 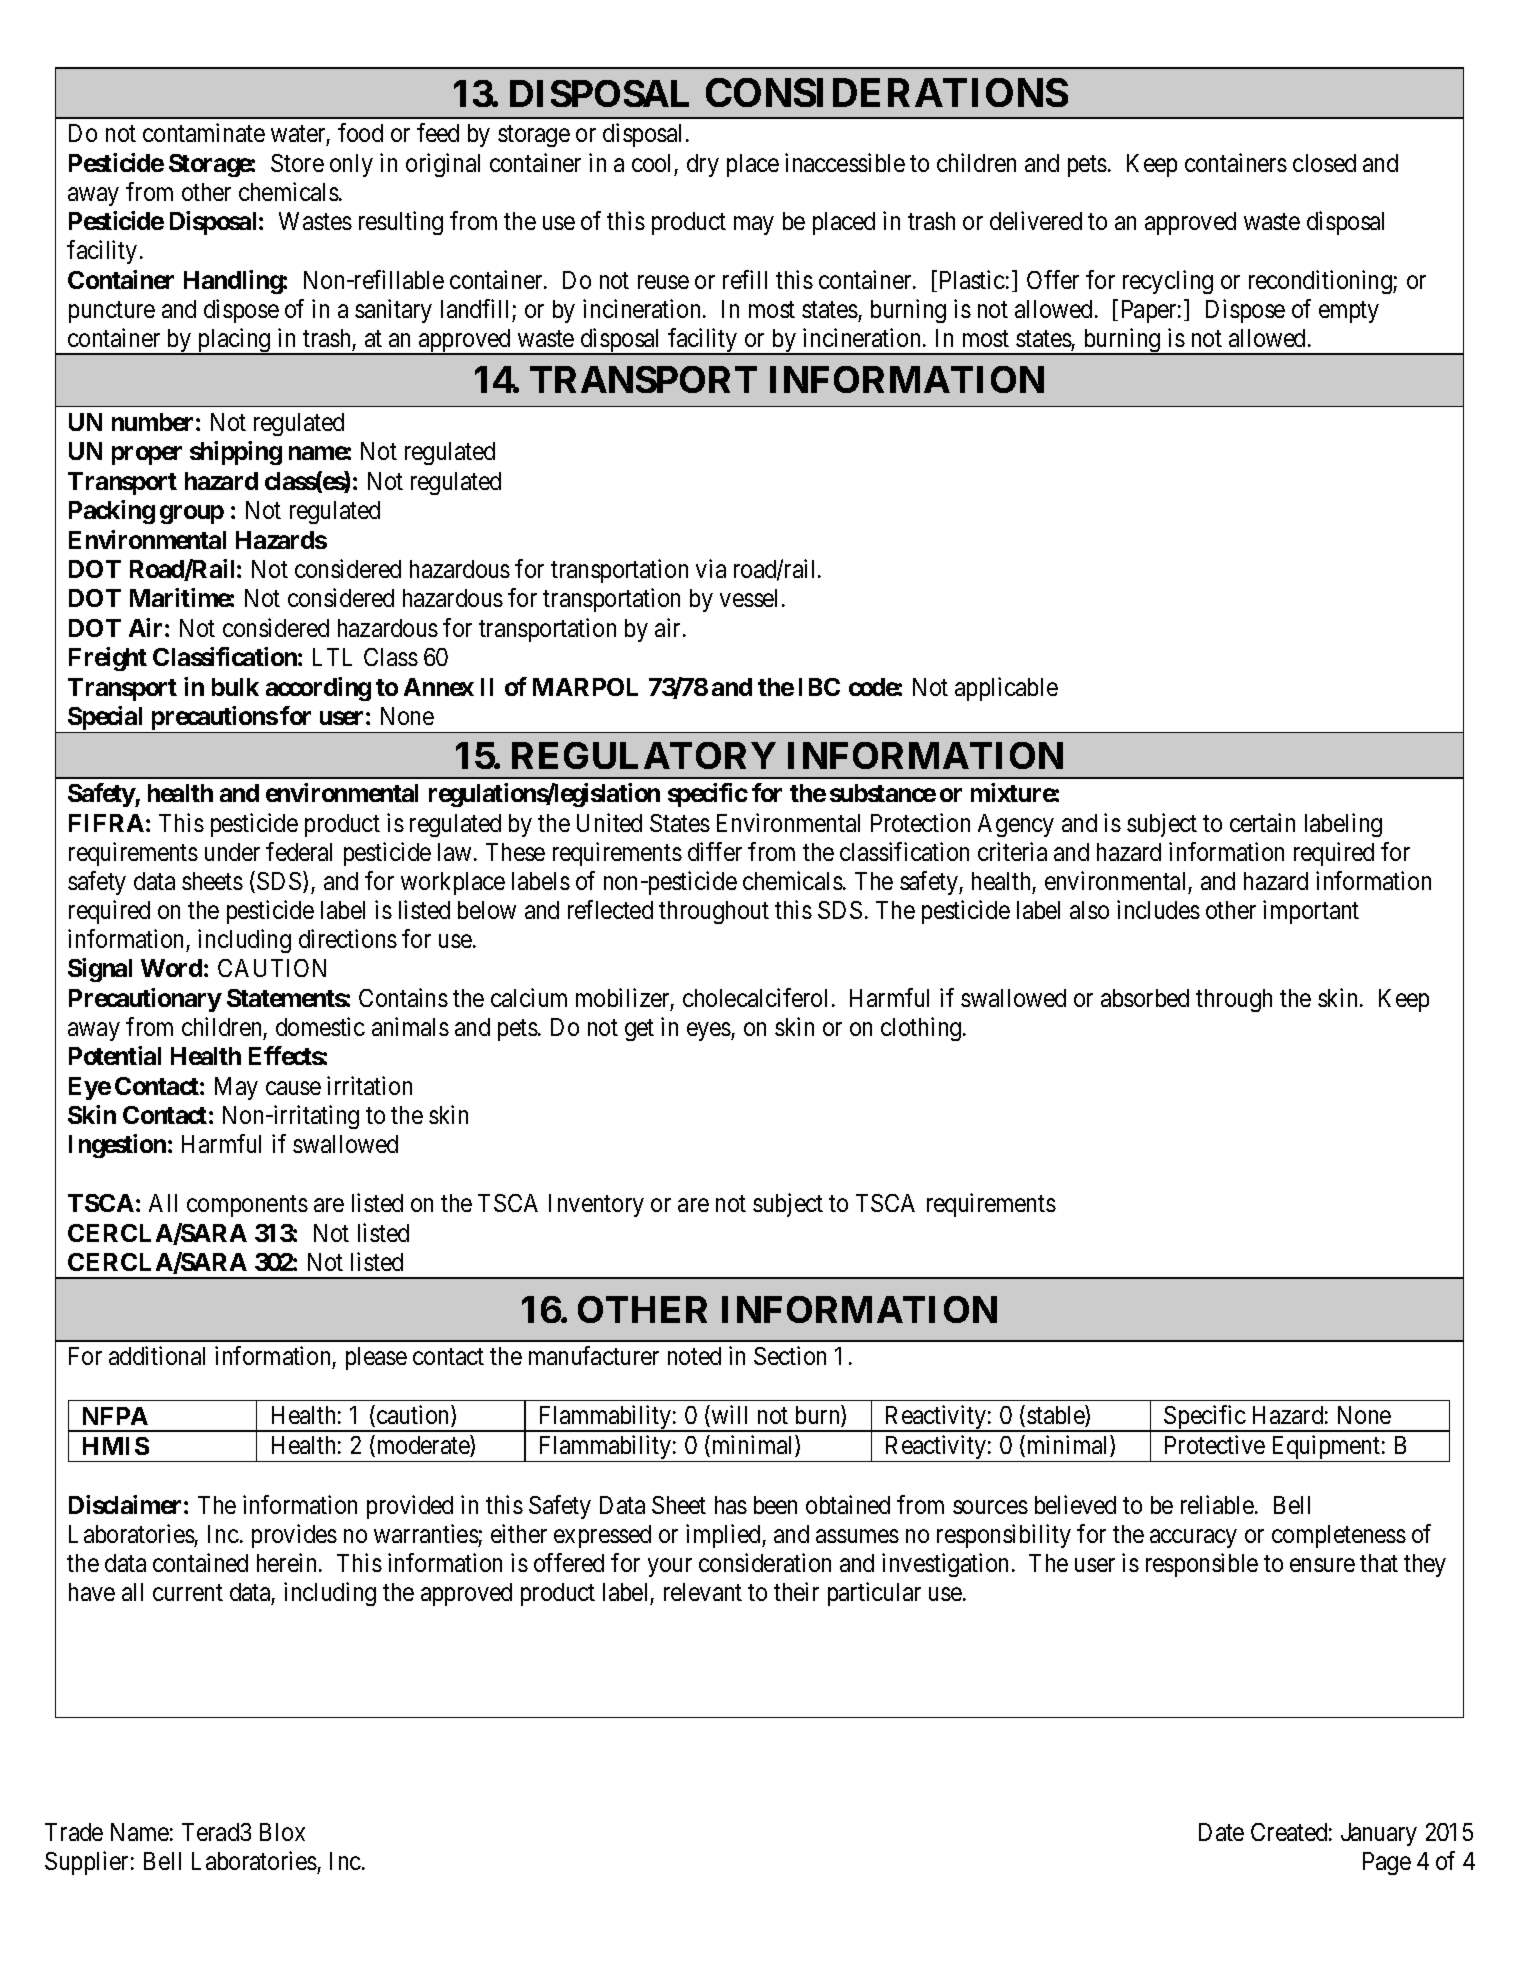 What do you see at coordinates (1145, 998) in the screenshot?
I see `absorbed` at bounding box center [1145, 998].
